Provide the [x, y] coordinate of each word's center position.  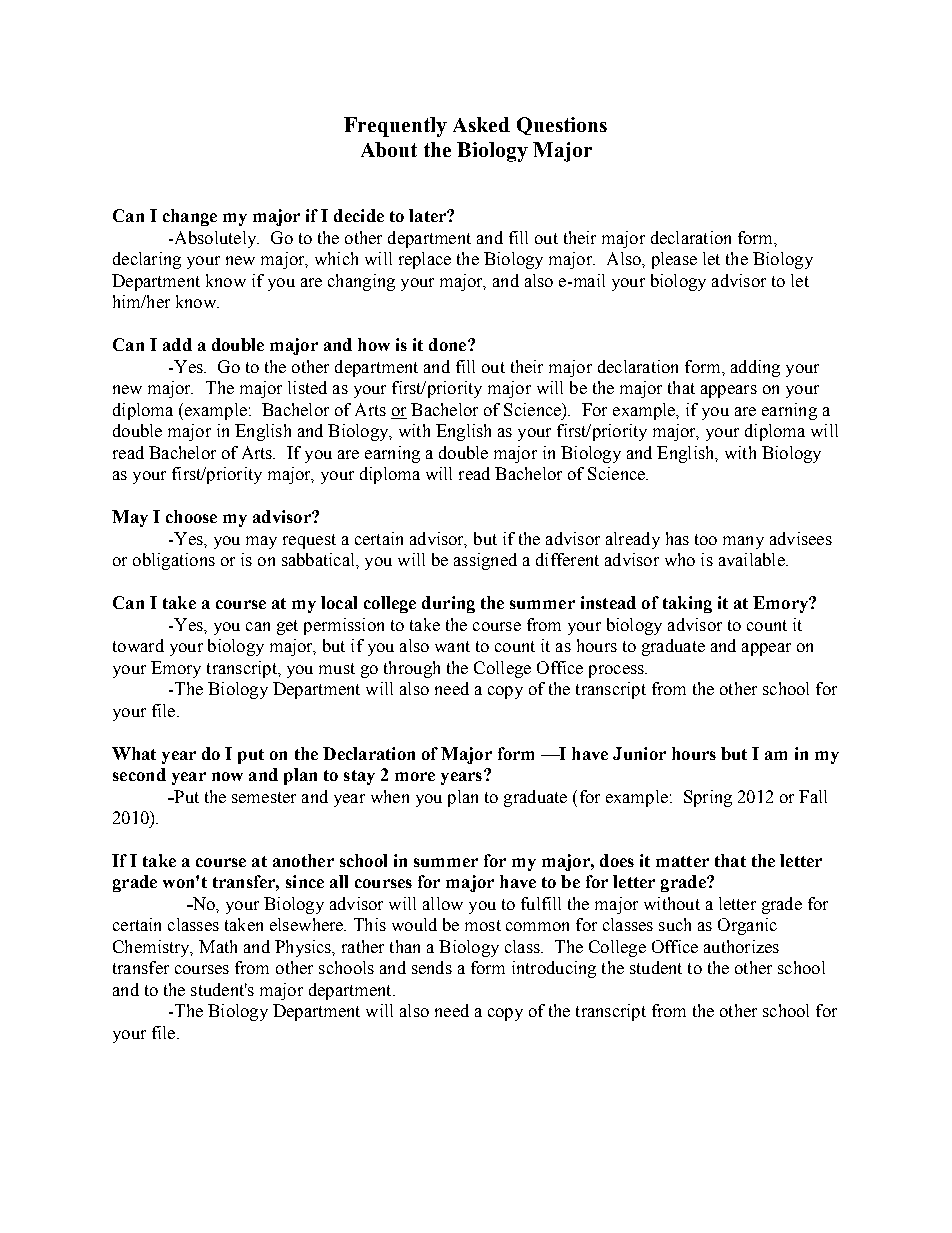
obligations [174, 561]
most [483, 925]
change [190, 217]
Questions [562, 126]
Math [218, 946]
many [743, 542]
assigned [485, 561]
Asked [481, 124]
